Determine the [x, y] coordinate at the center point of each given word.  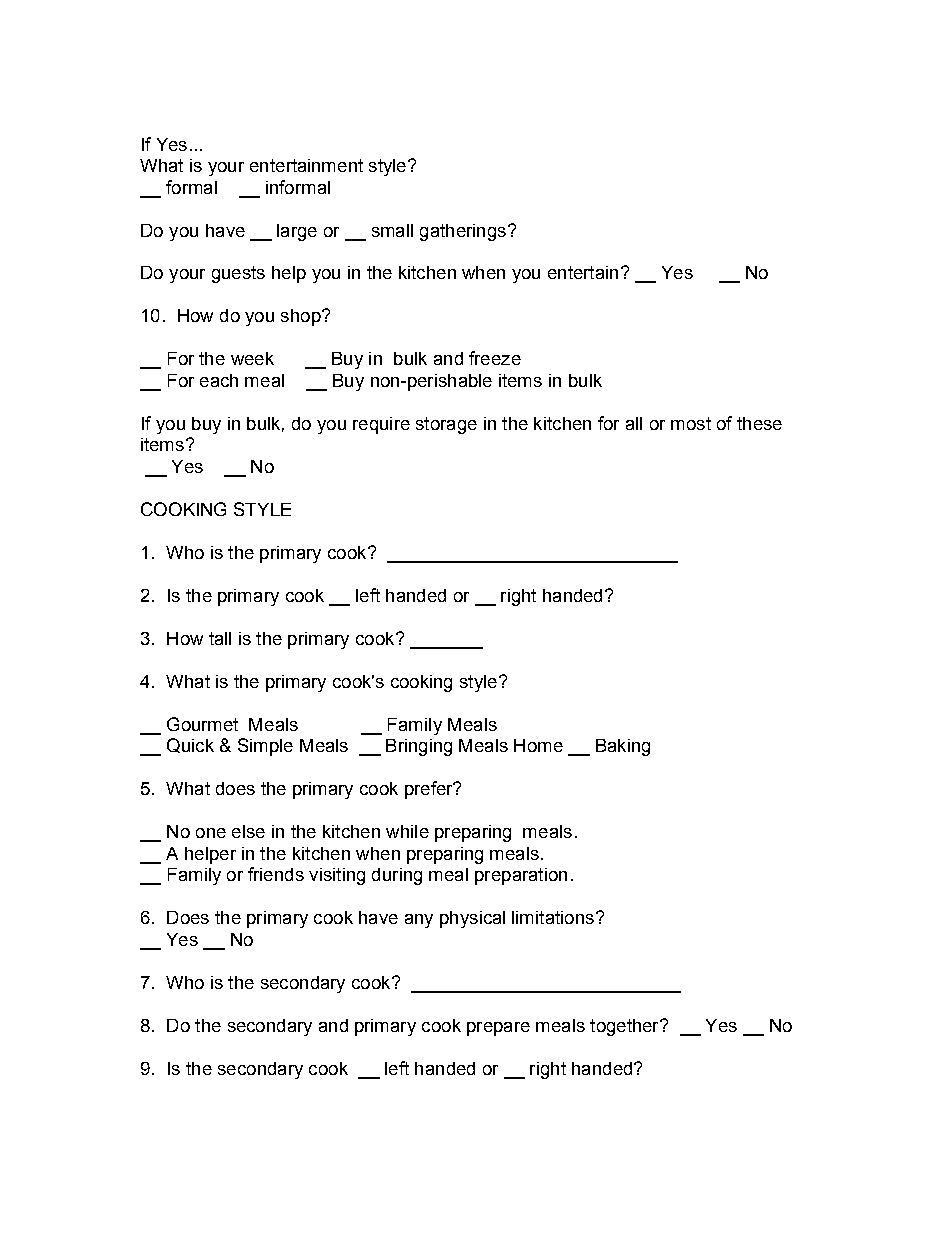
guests [238, 274]
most [691, 423]
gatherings [463, 232]
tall [220, 638]
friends [276, 874]
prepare [498, 1029]
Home [538, 745]
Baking [623, 747]
